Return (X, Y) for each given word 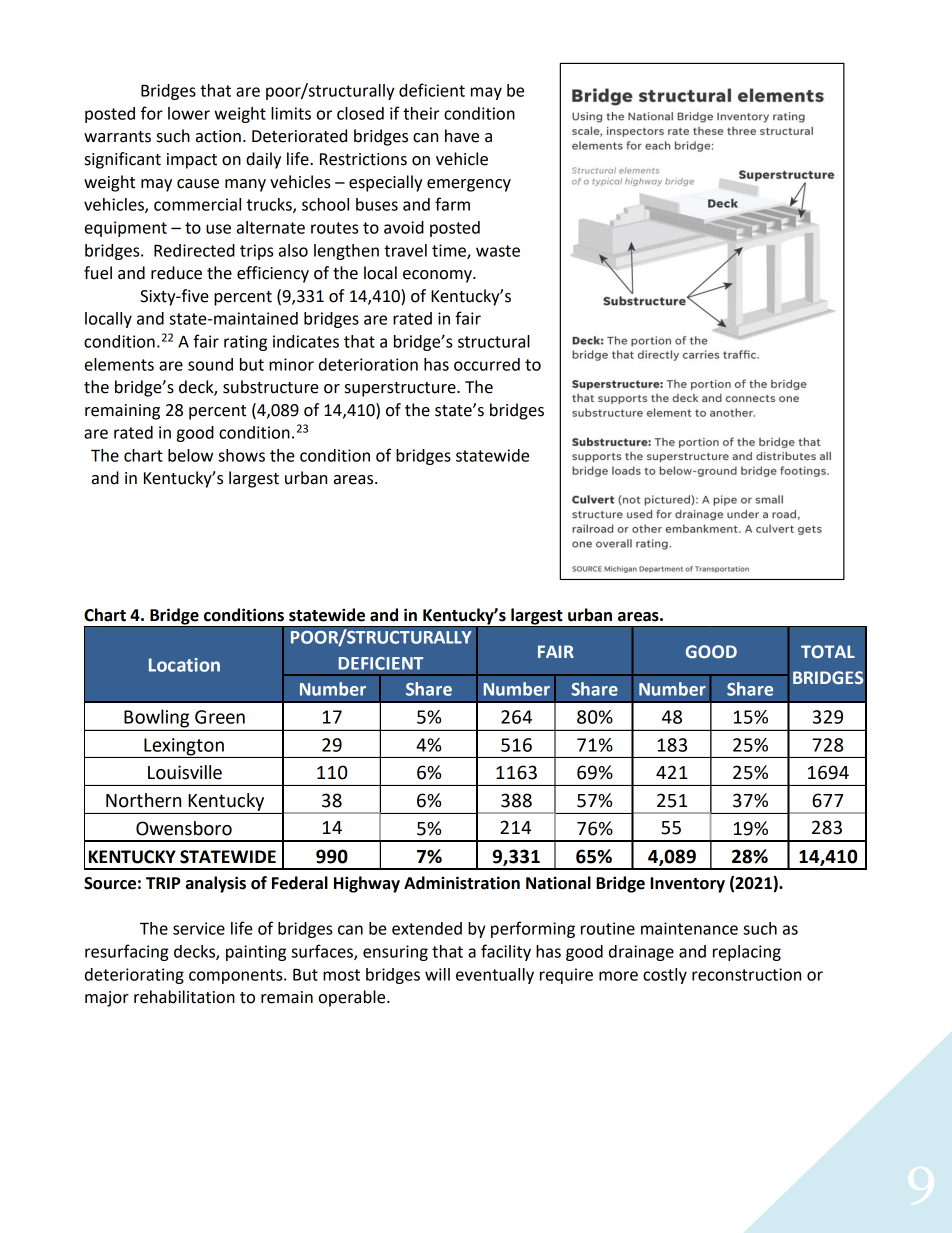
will (437, 974)
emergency (469, 185)
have (462, 136)
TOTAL (828, 652)
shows (241, 455)
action (218, 136)
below (190, 455)
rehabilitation (184, 997)
